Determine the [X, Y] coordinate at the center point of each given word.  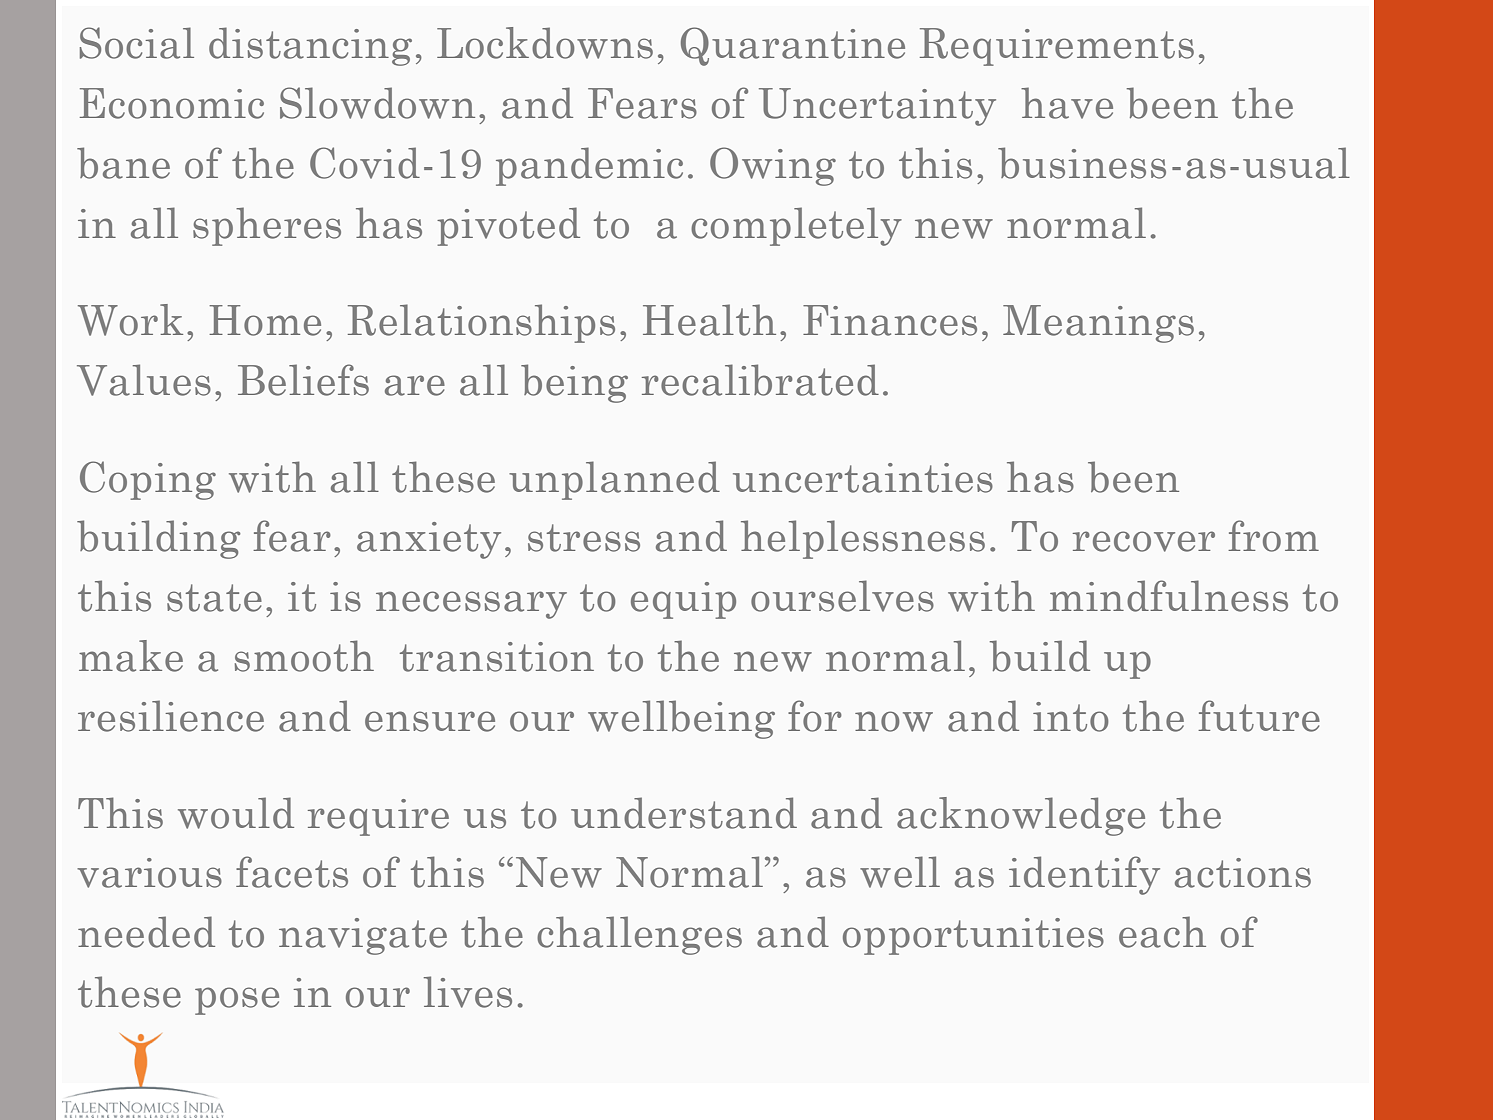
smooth [304, 656]
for [815, 716]
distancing [310, 46]
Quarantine [793, 46]
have [1067, 103]
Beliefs [303, 380]
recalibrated [760, 380]
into [1071, 717]
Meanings [1098, 324]
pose [237, 1001]
